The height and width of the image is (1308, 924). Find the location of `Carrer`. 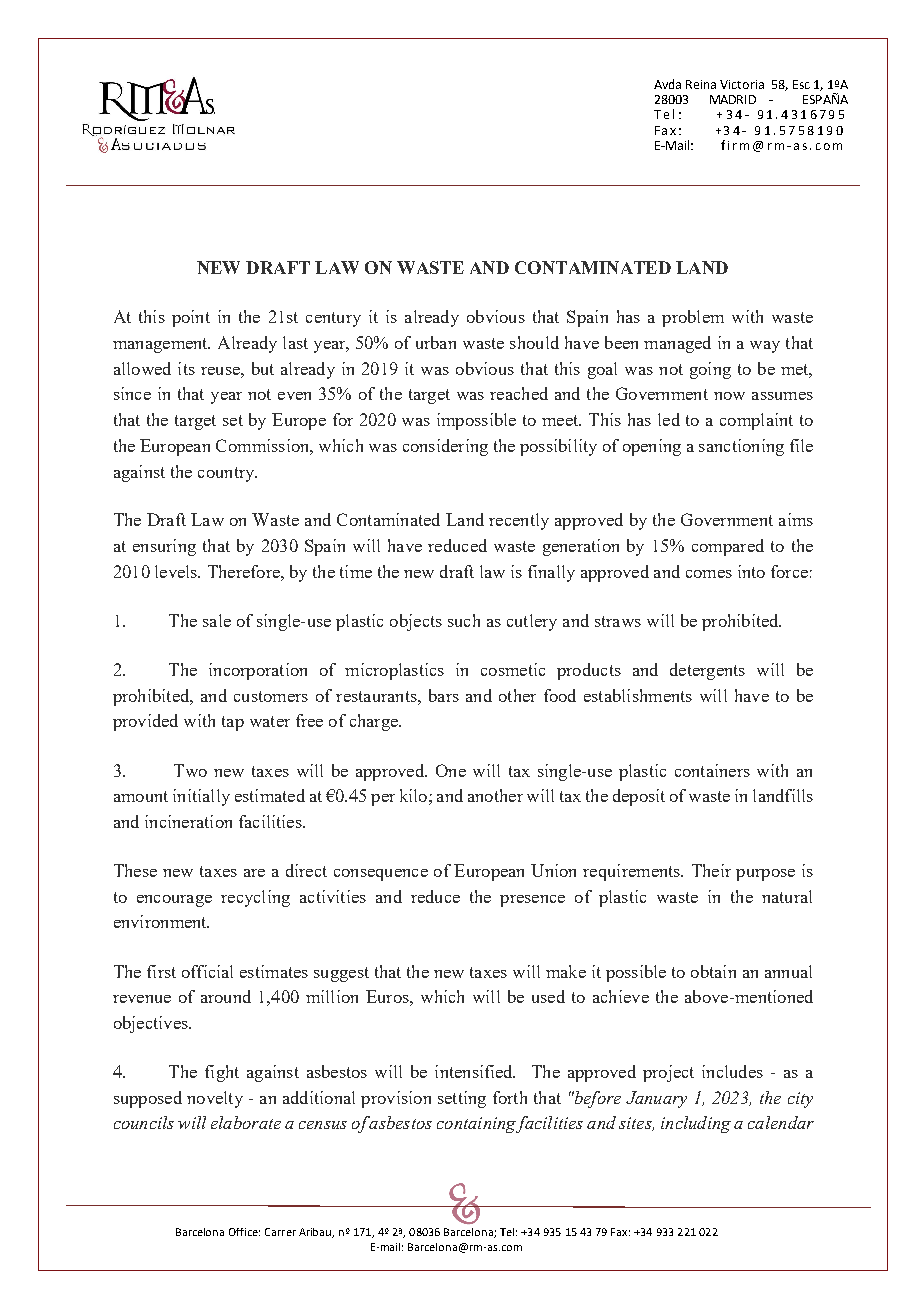

Carrer is located at coordinates (280, 1232).
